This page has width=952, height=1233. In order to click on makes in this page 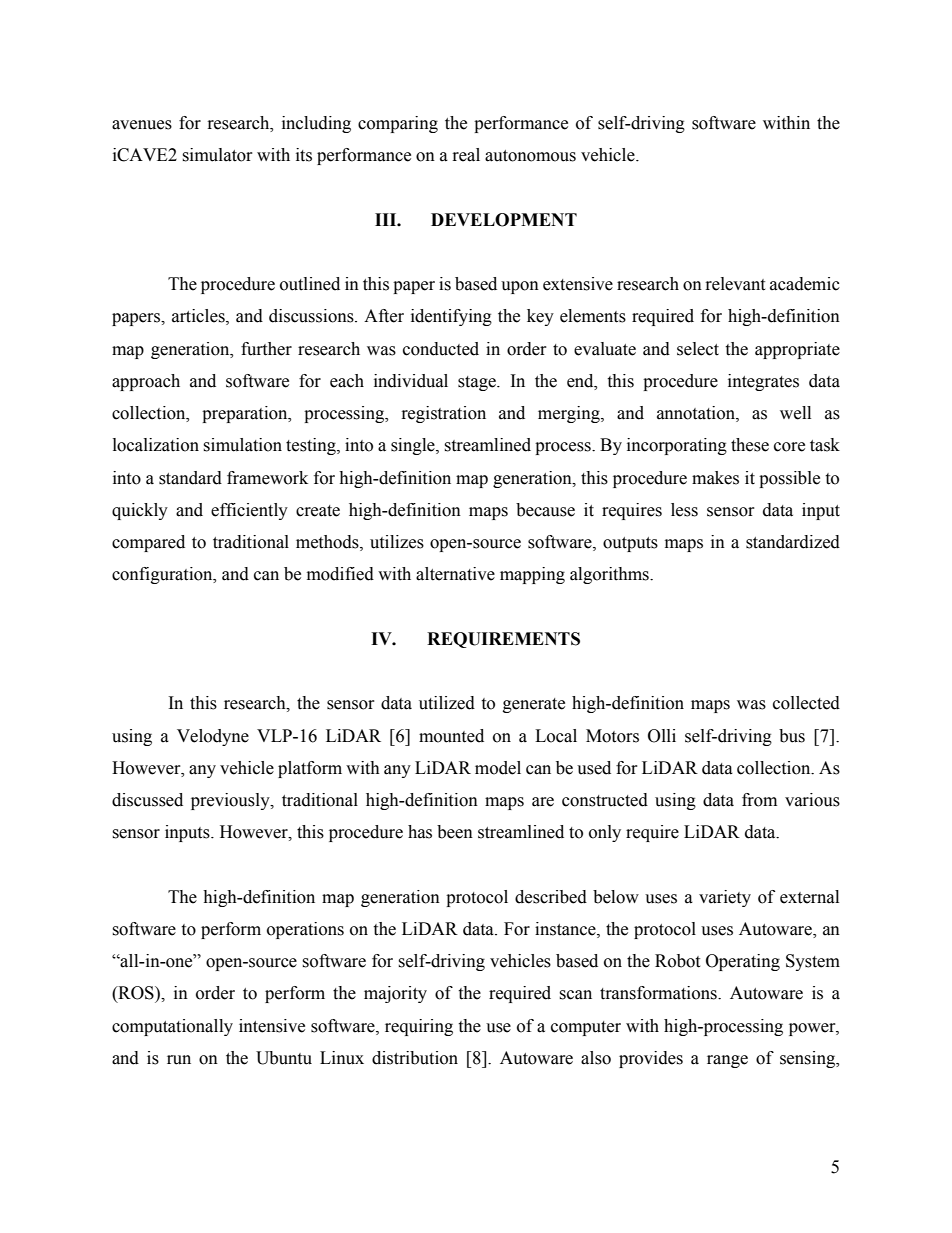, I will do `click(715, 478)`.
